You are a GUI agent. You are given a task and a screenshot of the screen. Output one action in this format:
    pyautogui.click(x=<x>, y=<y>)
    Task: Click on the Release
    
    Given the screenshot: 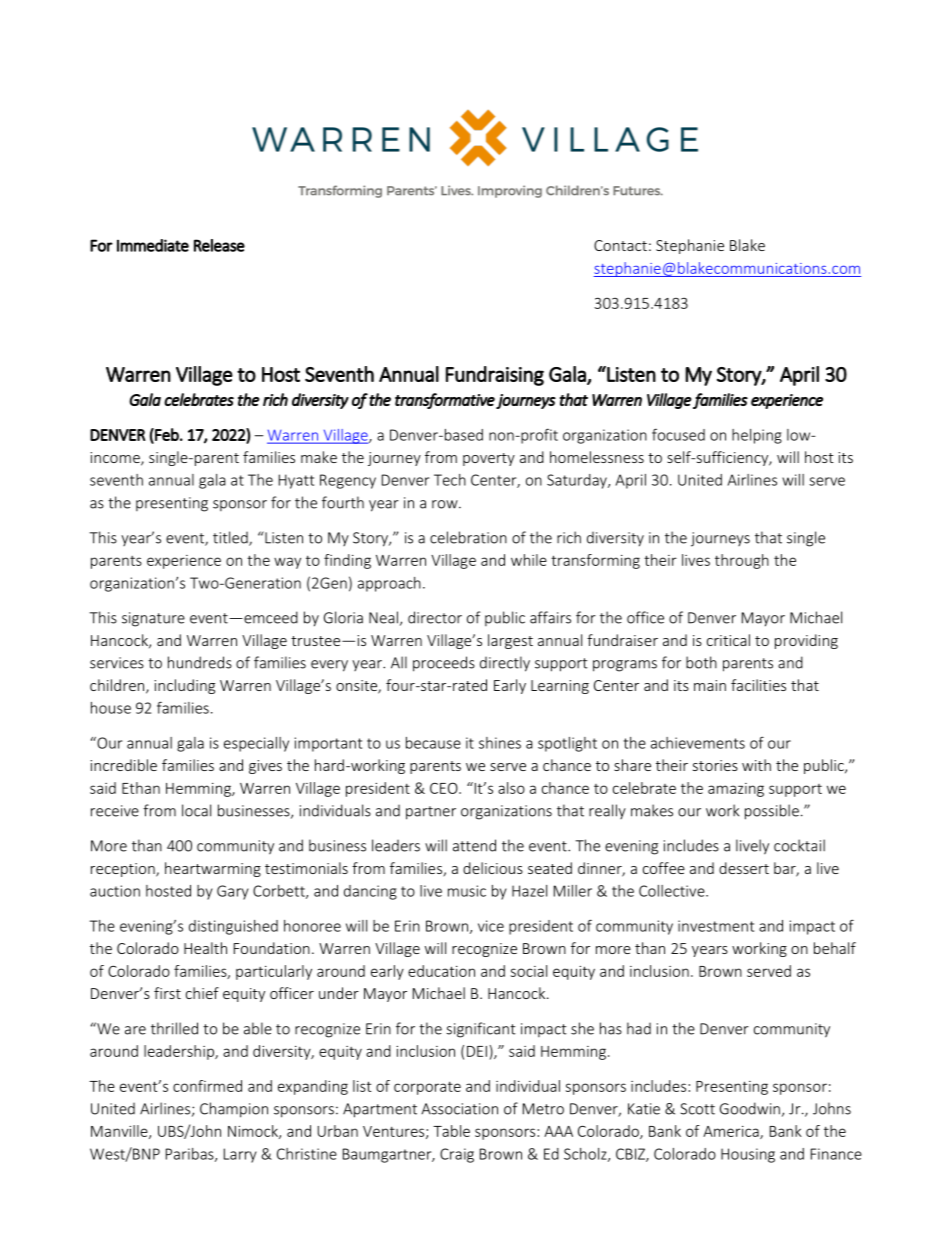 What is the action you would take?
    pyautogui.click(x=219, y=245)
